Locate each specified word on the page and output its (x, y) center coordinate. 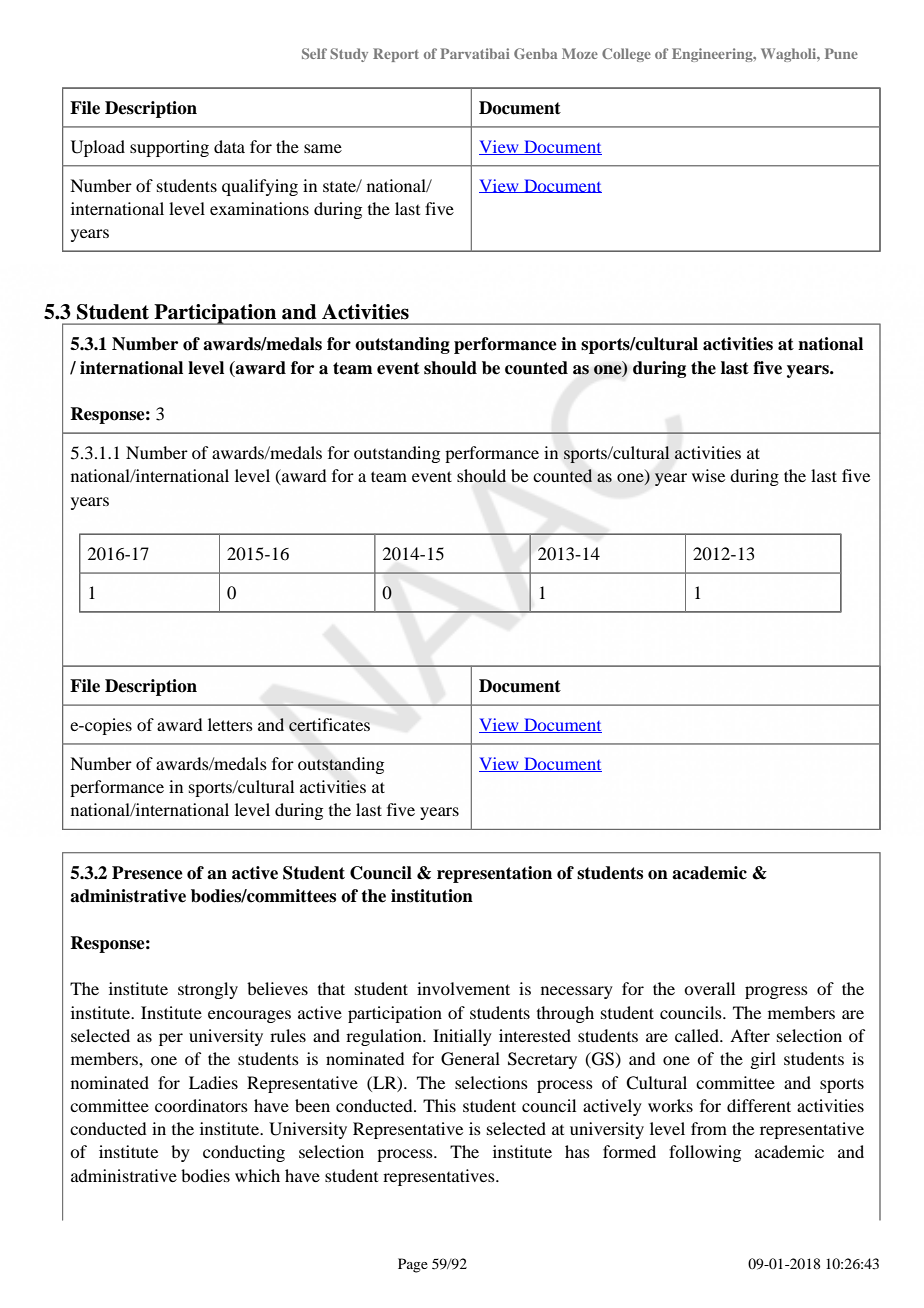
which (257, 1175)
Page (413, 1265)
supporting (169, 148)
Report (396, 55)
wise (708, 475)
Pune (841, 53)
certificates (329, 725)
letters (230, 724)
